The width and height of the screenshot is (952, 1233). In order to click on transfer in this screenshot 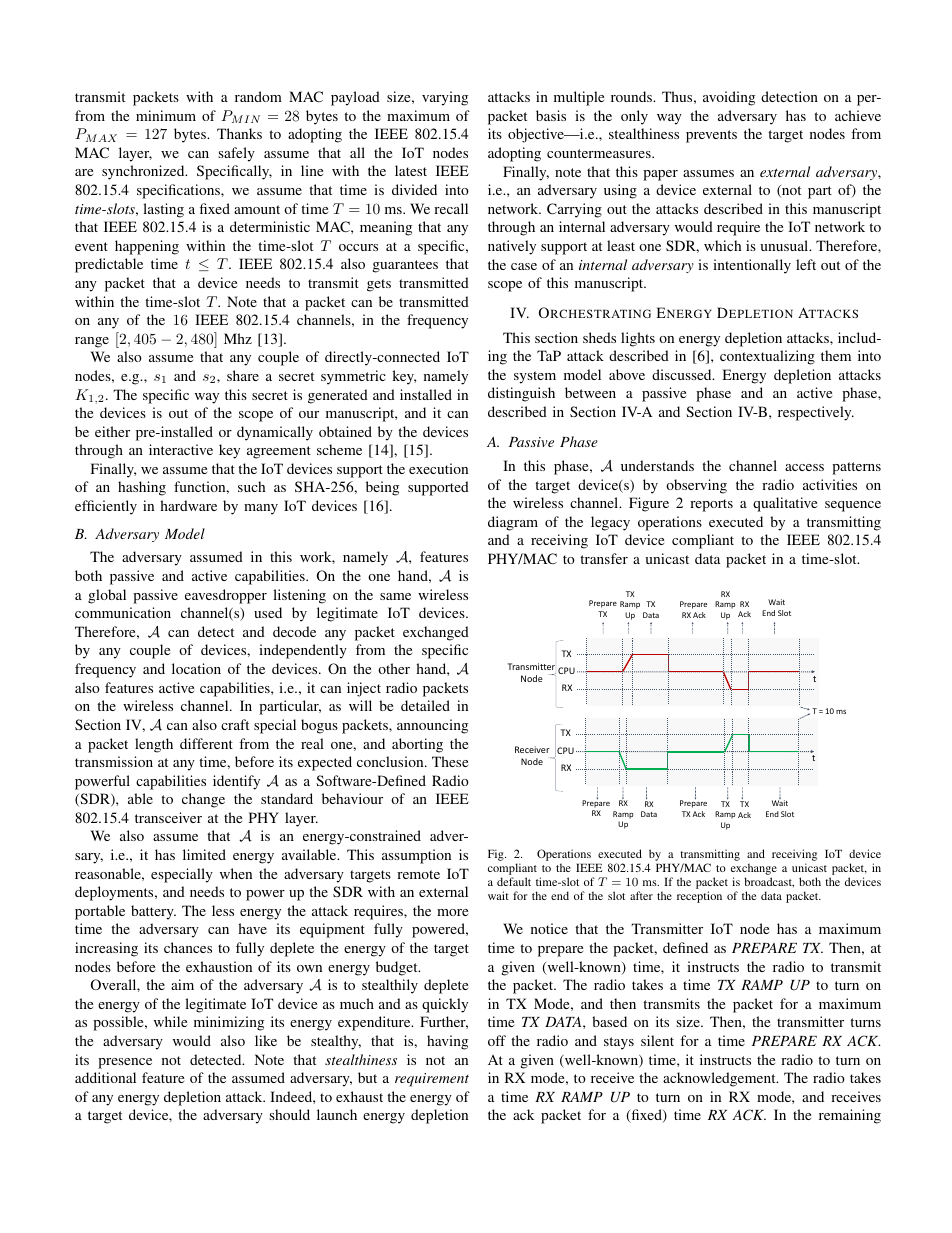, I will do `click(604, 558)`.
